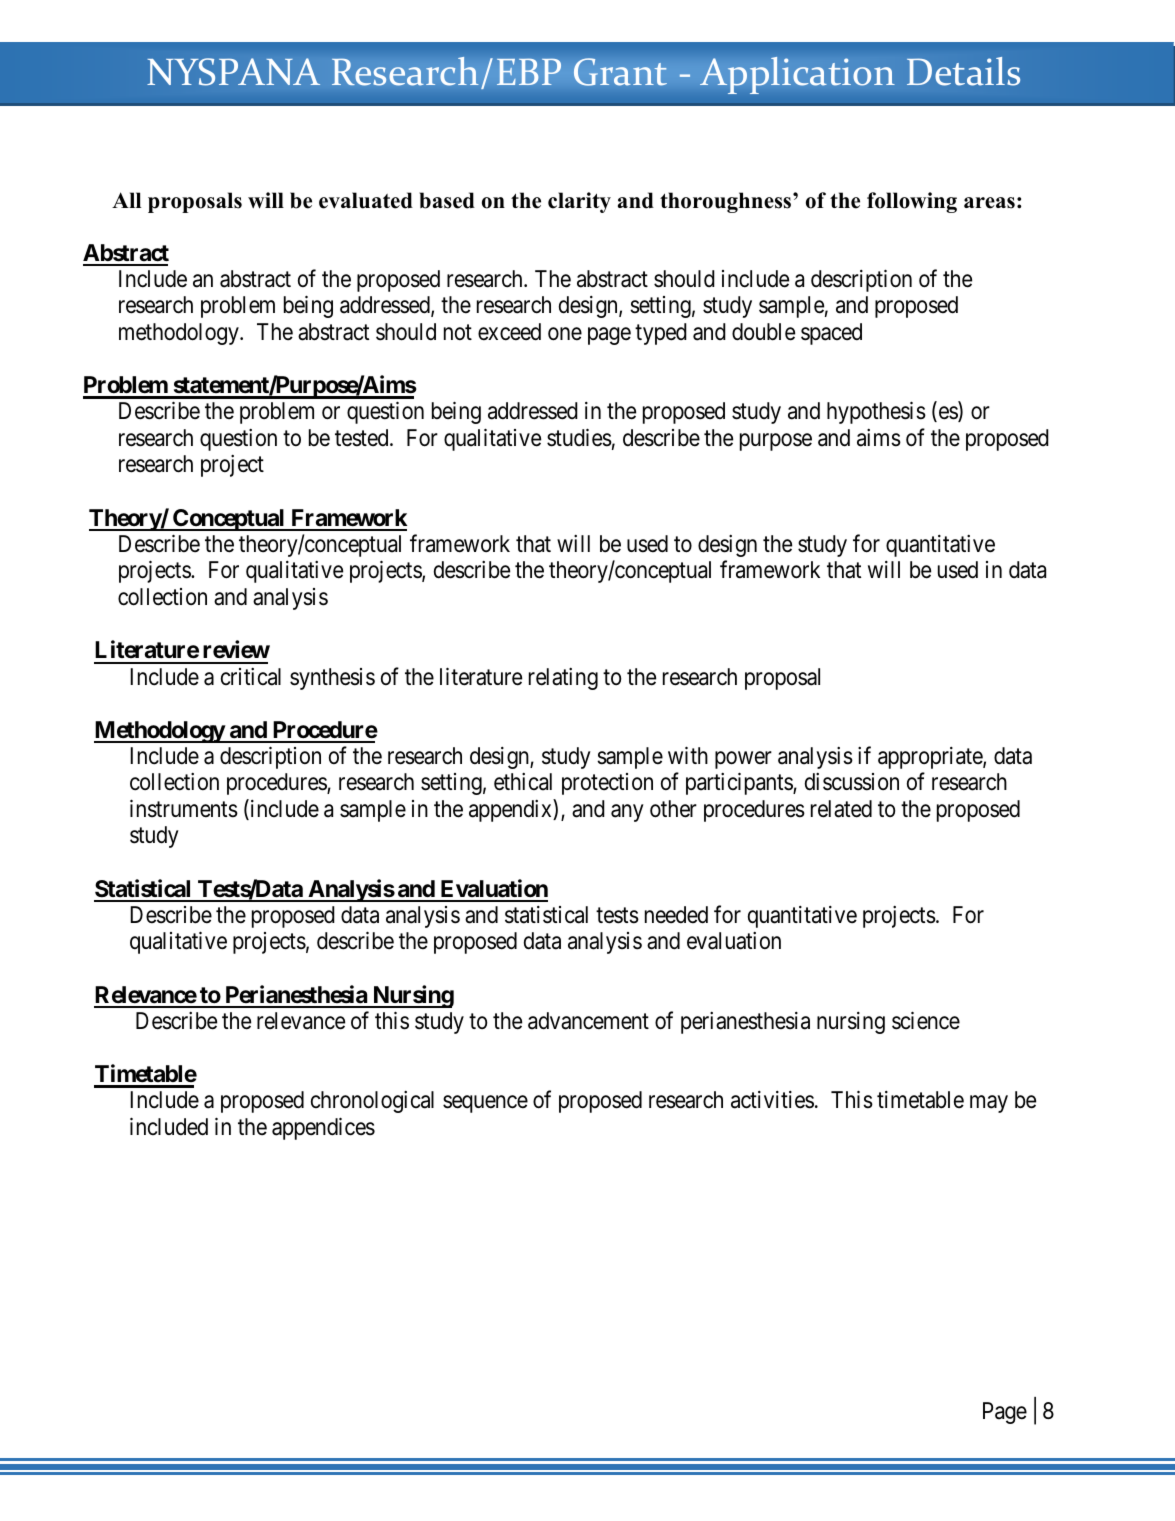 The image size is (1175, 1521). I want to click on sequence, so click(485, 1104).
